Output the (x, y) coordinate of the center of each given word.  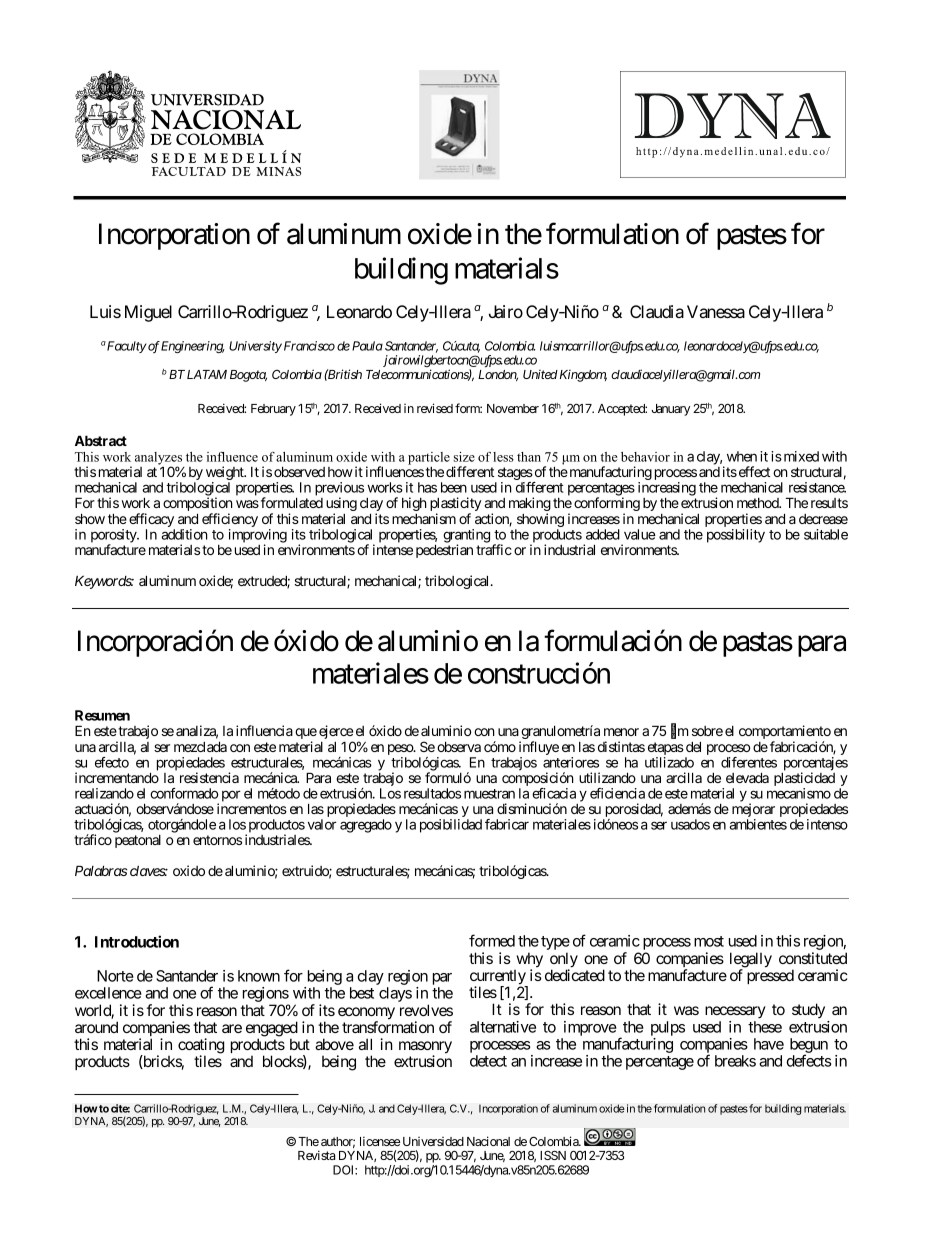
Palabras (101, 870)
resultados (432, 793)
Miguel (148, 313)
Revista (316, 1155)
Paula (367, 346)
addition (184, 534)
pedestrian (444, 551)
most (709, 941)
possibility (736, 536)
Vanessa (716, 311)
